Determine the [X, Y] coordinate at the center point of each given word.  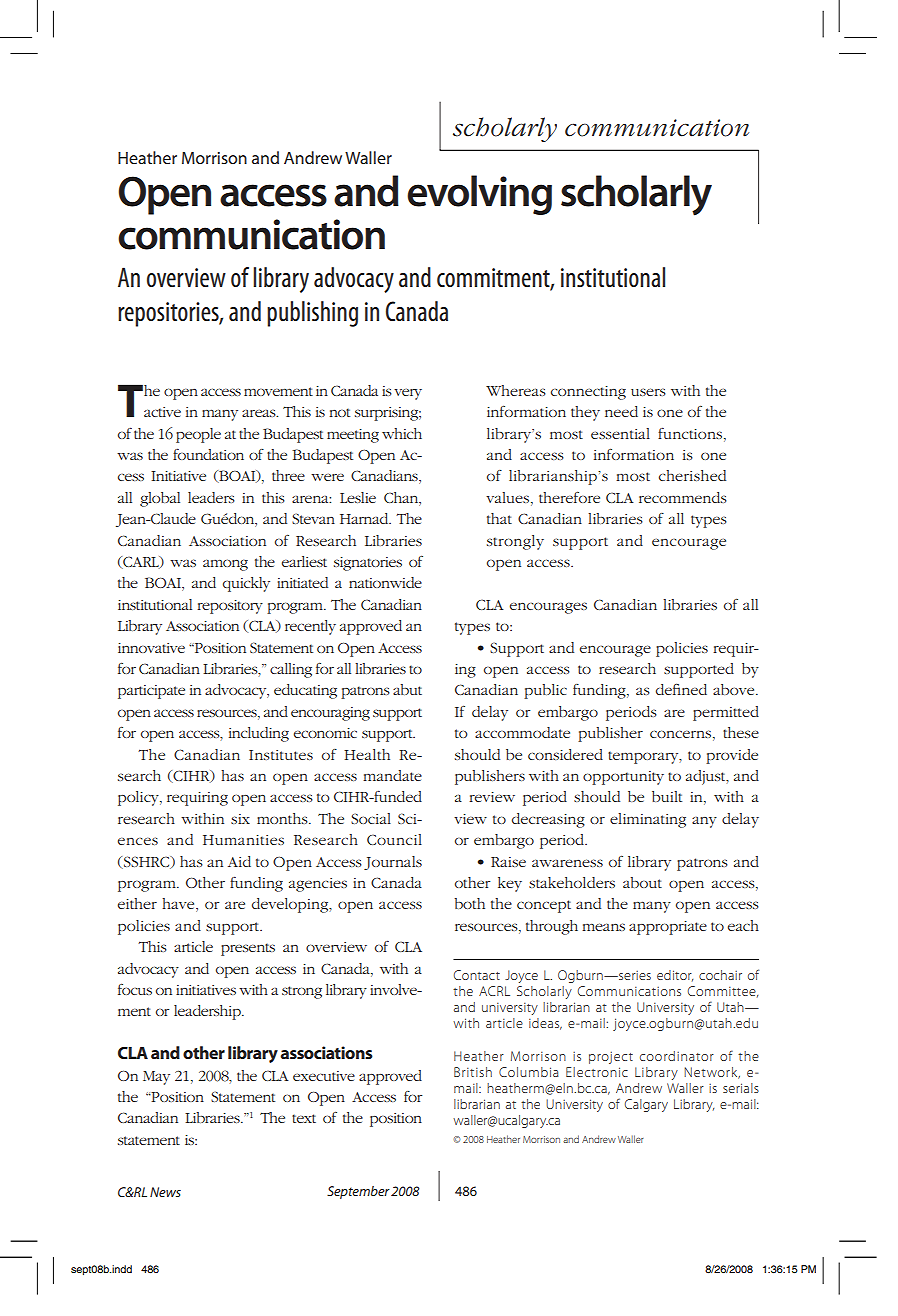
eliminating [648, 820]
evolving [479, 195]
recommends [683, 497]
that [499, 518]
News [165, 1192]
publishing [312, 314]
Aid [239, 861]
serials [741, 1088]
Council [394, 839]
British [473, 1072]
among [225, 565]
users [648, 392]
